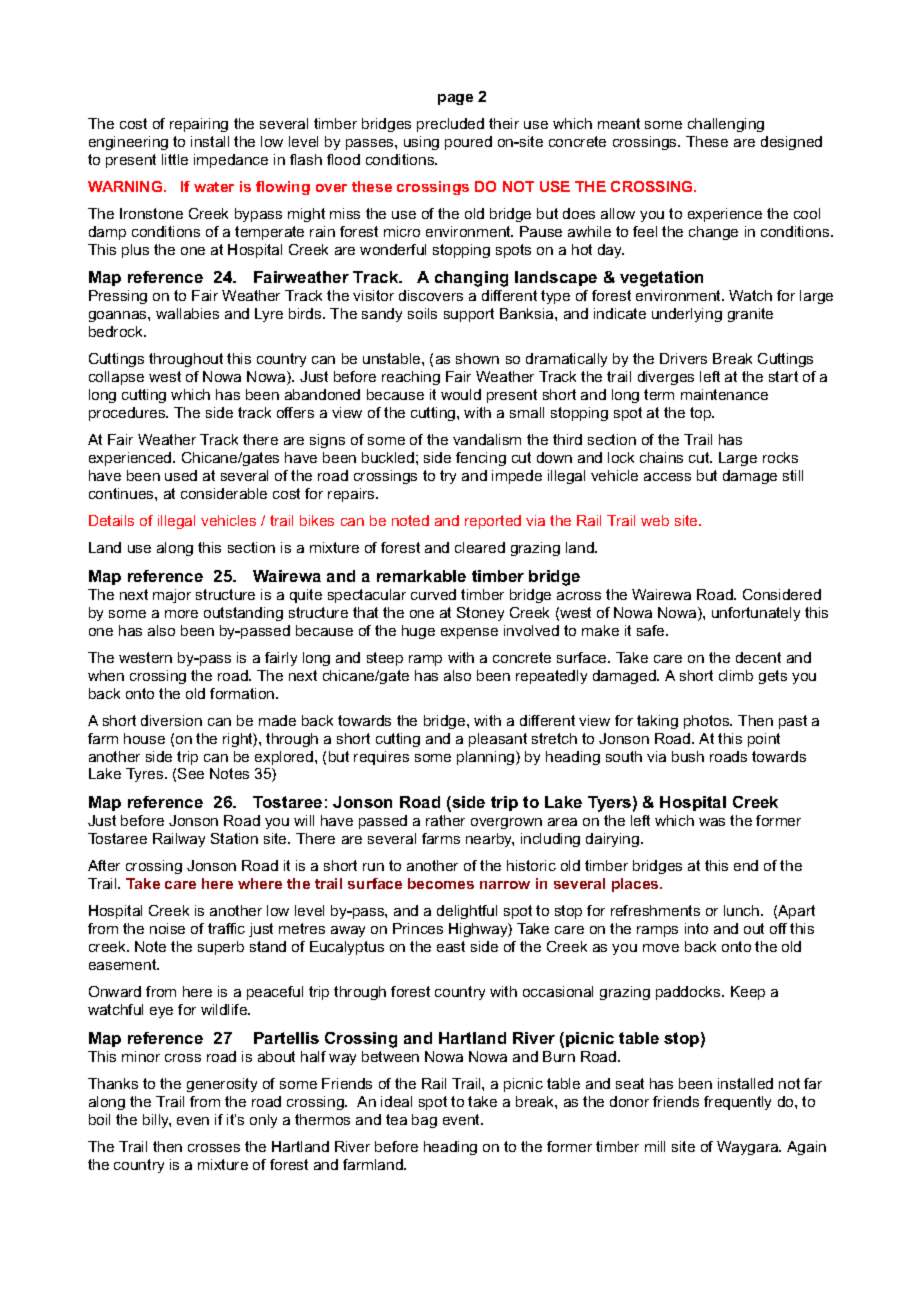 This screenshot has height=1308, width=924. I want to click on rocks, so click(780, 457).
